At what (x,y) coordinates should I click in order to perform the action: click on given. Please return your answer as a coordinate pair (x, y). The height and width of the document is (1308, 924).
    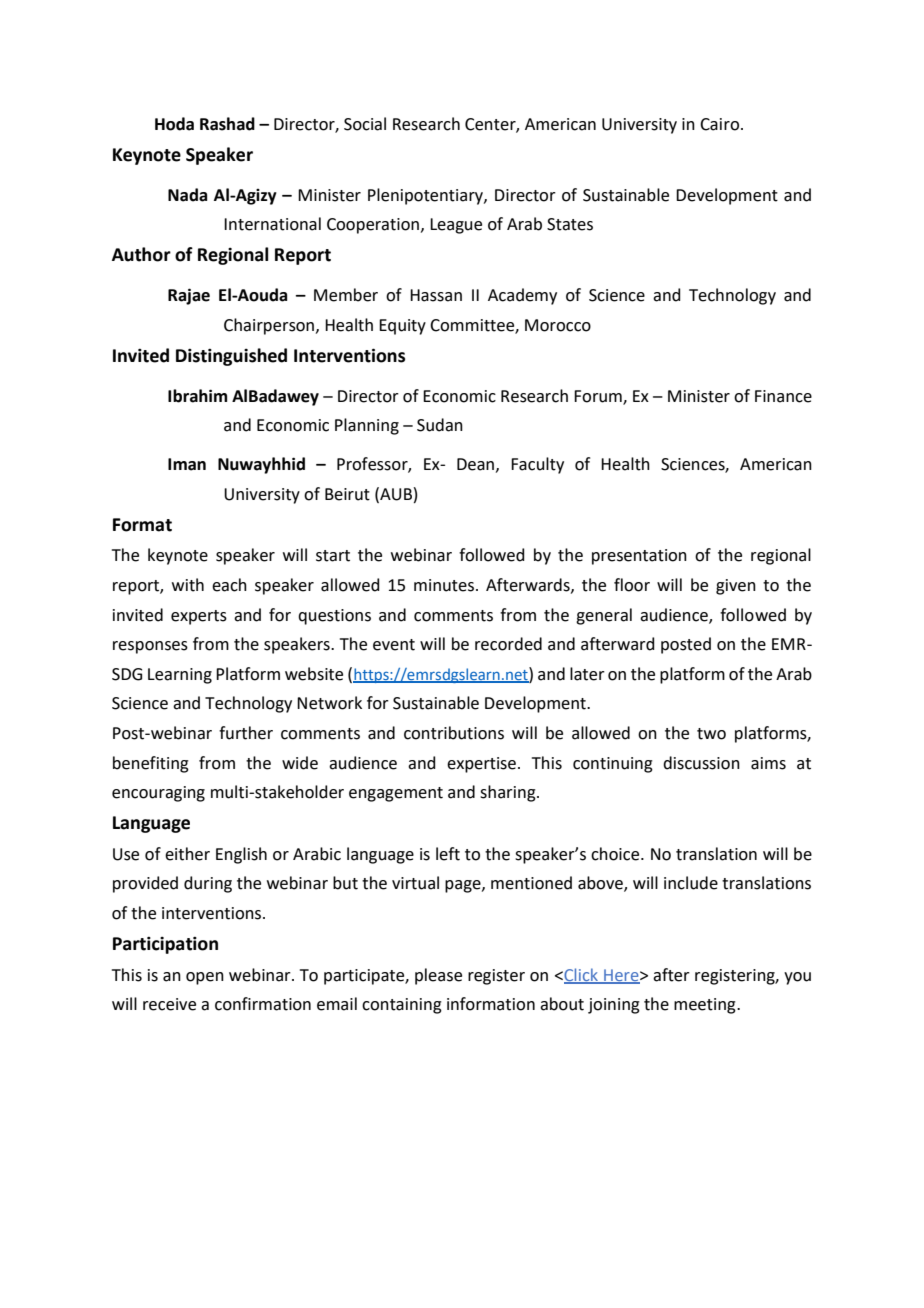
    Looking at the image, I should click on (736, 587).
